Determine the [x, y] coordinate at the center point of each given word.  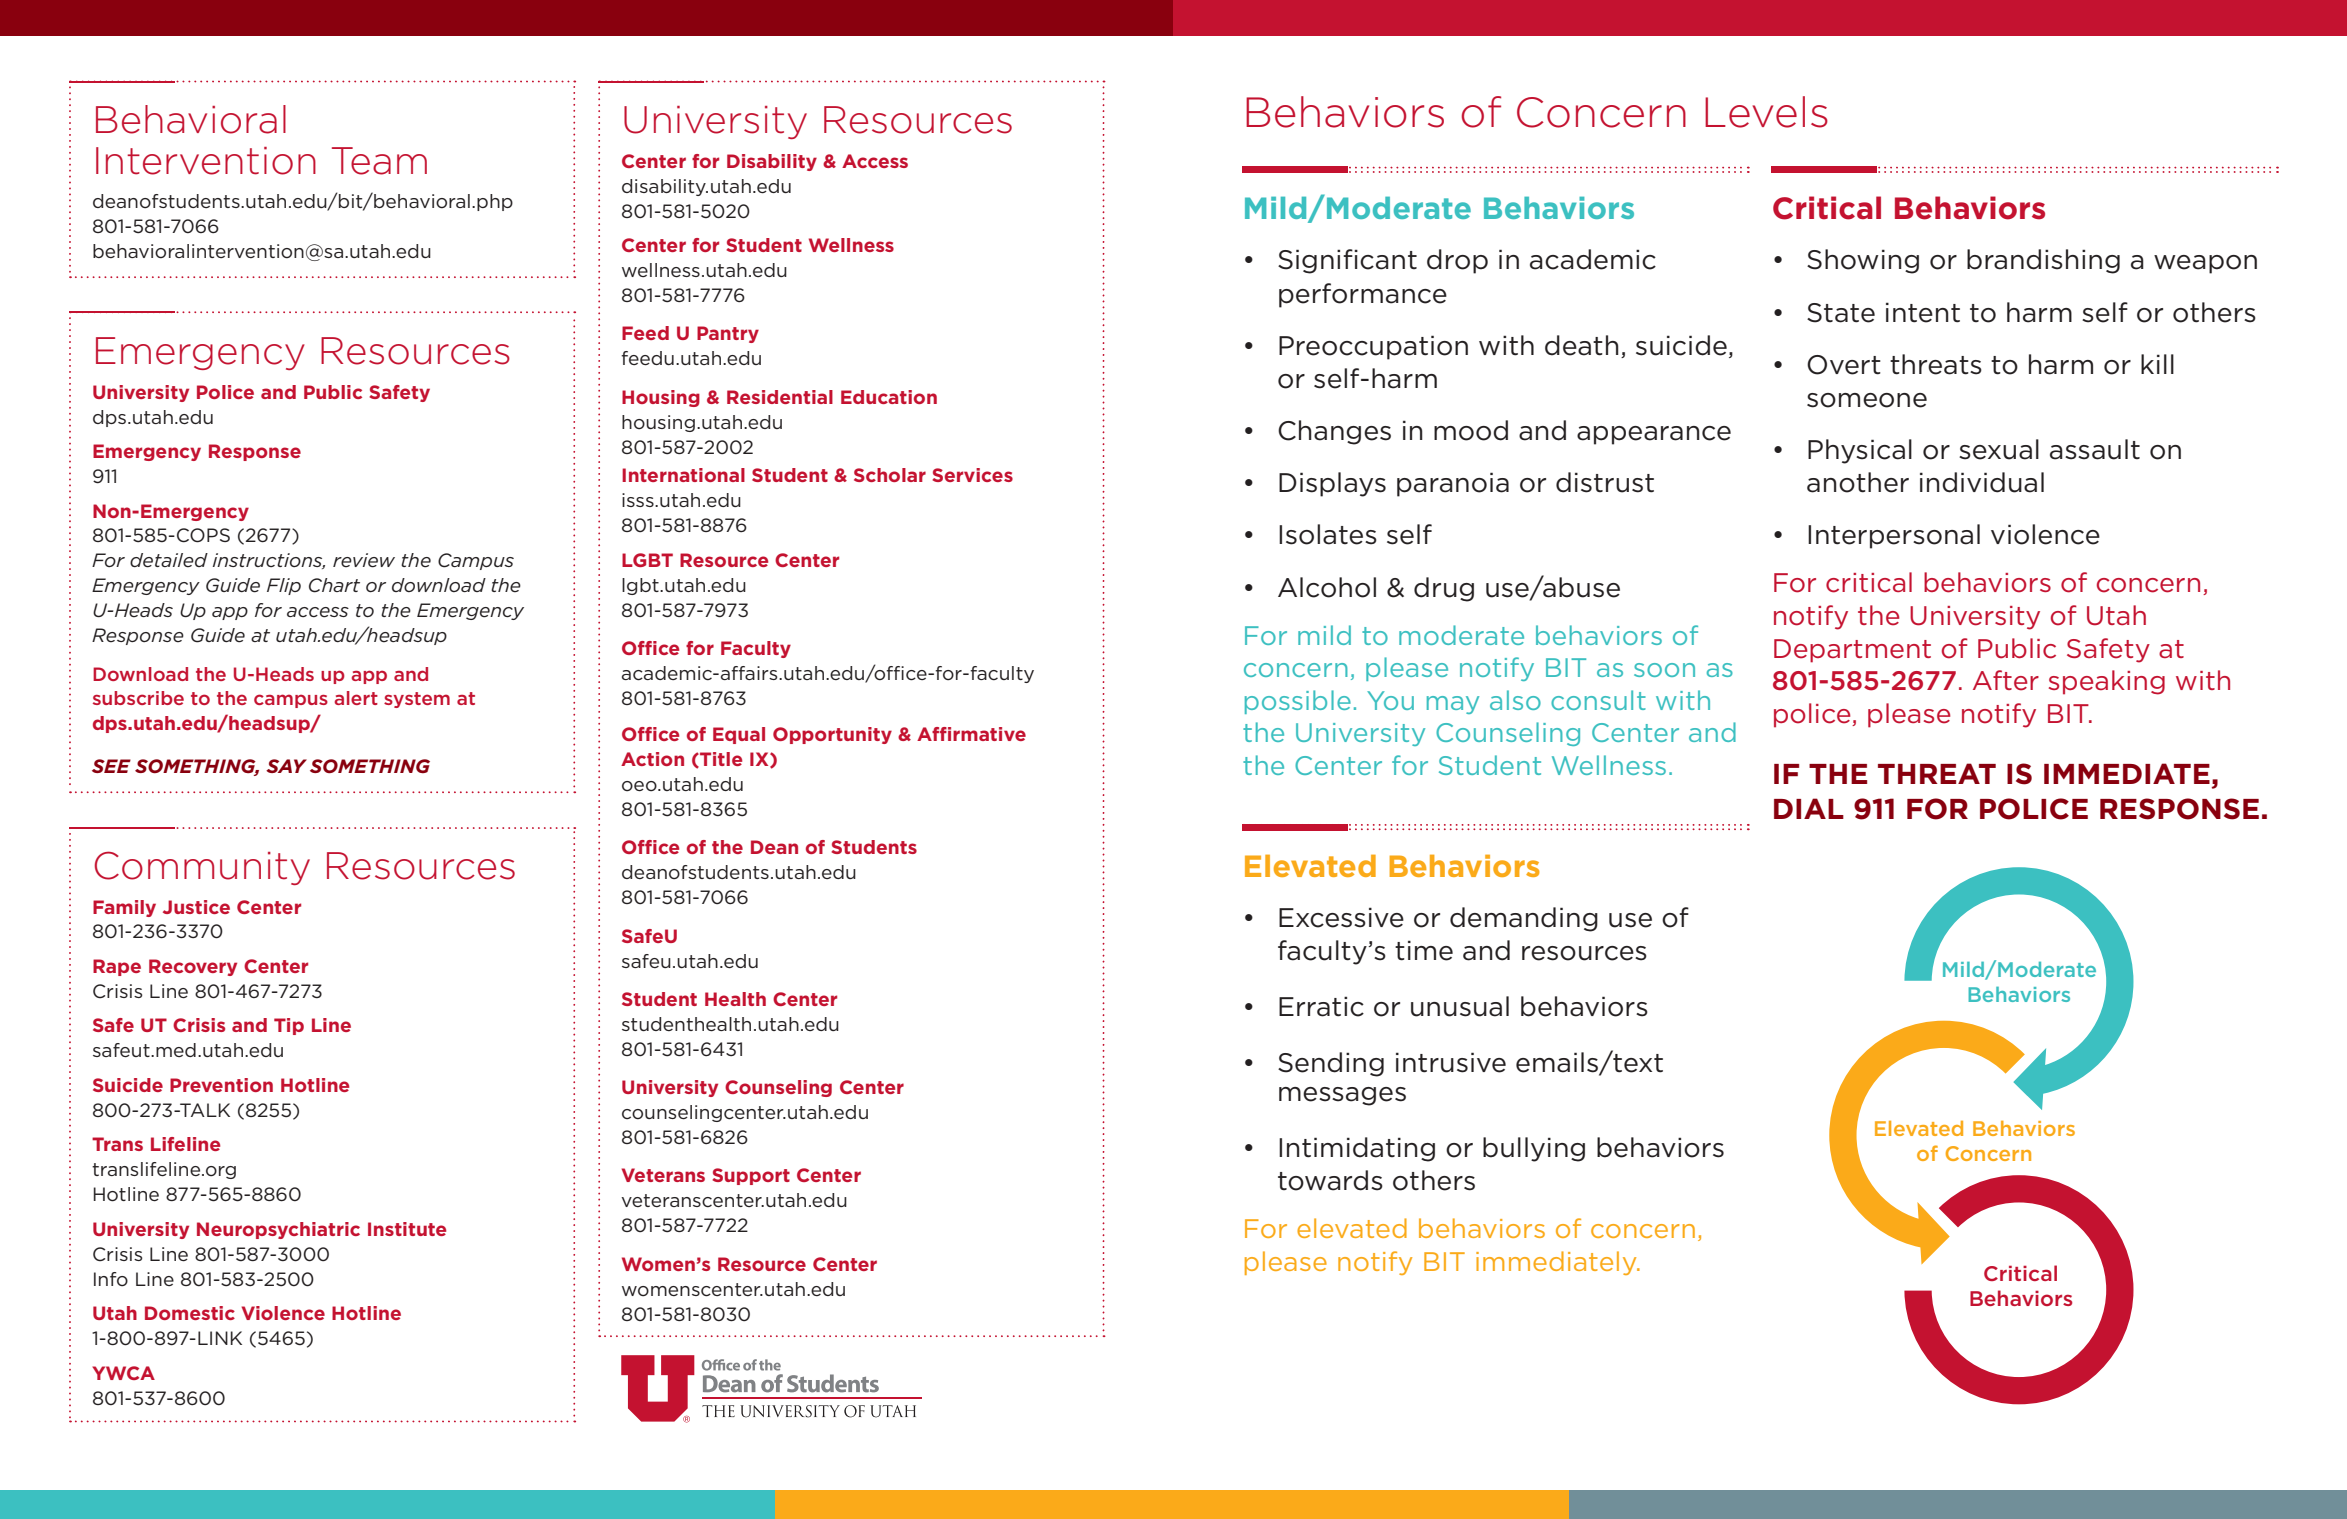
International [683, 475]
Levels [1766, 112]
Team [379, 161]
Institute [407, 1229]
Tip [289, 1026]
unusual [1460, 1006]
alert [356, 698]
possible [1298, 702]
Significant [1347, 261]
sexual [1999, 449]
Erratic [1321, 1006]
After [2006, 680]
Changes [1334, 432]
